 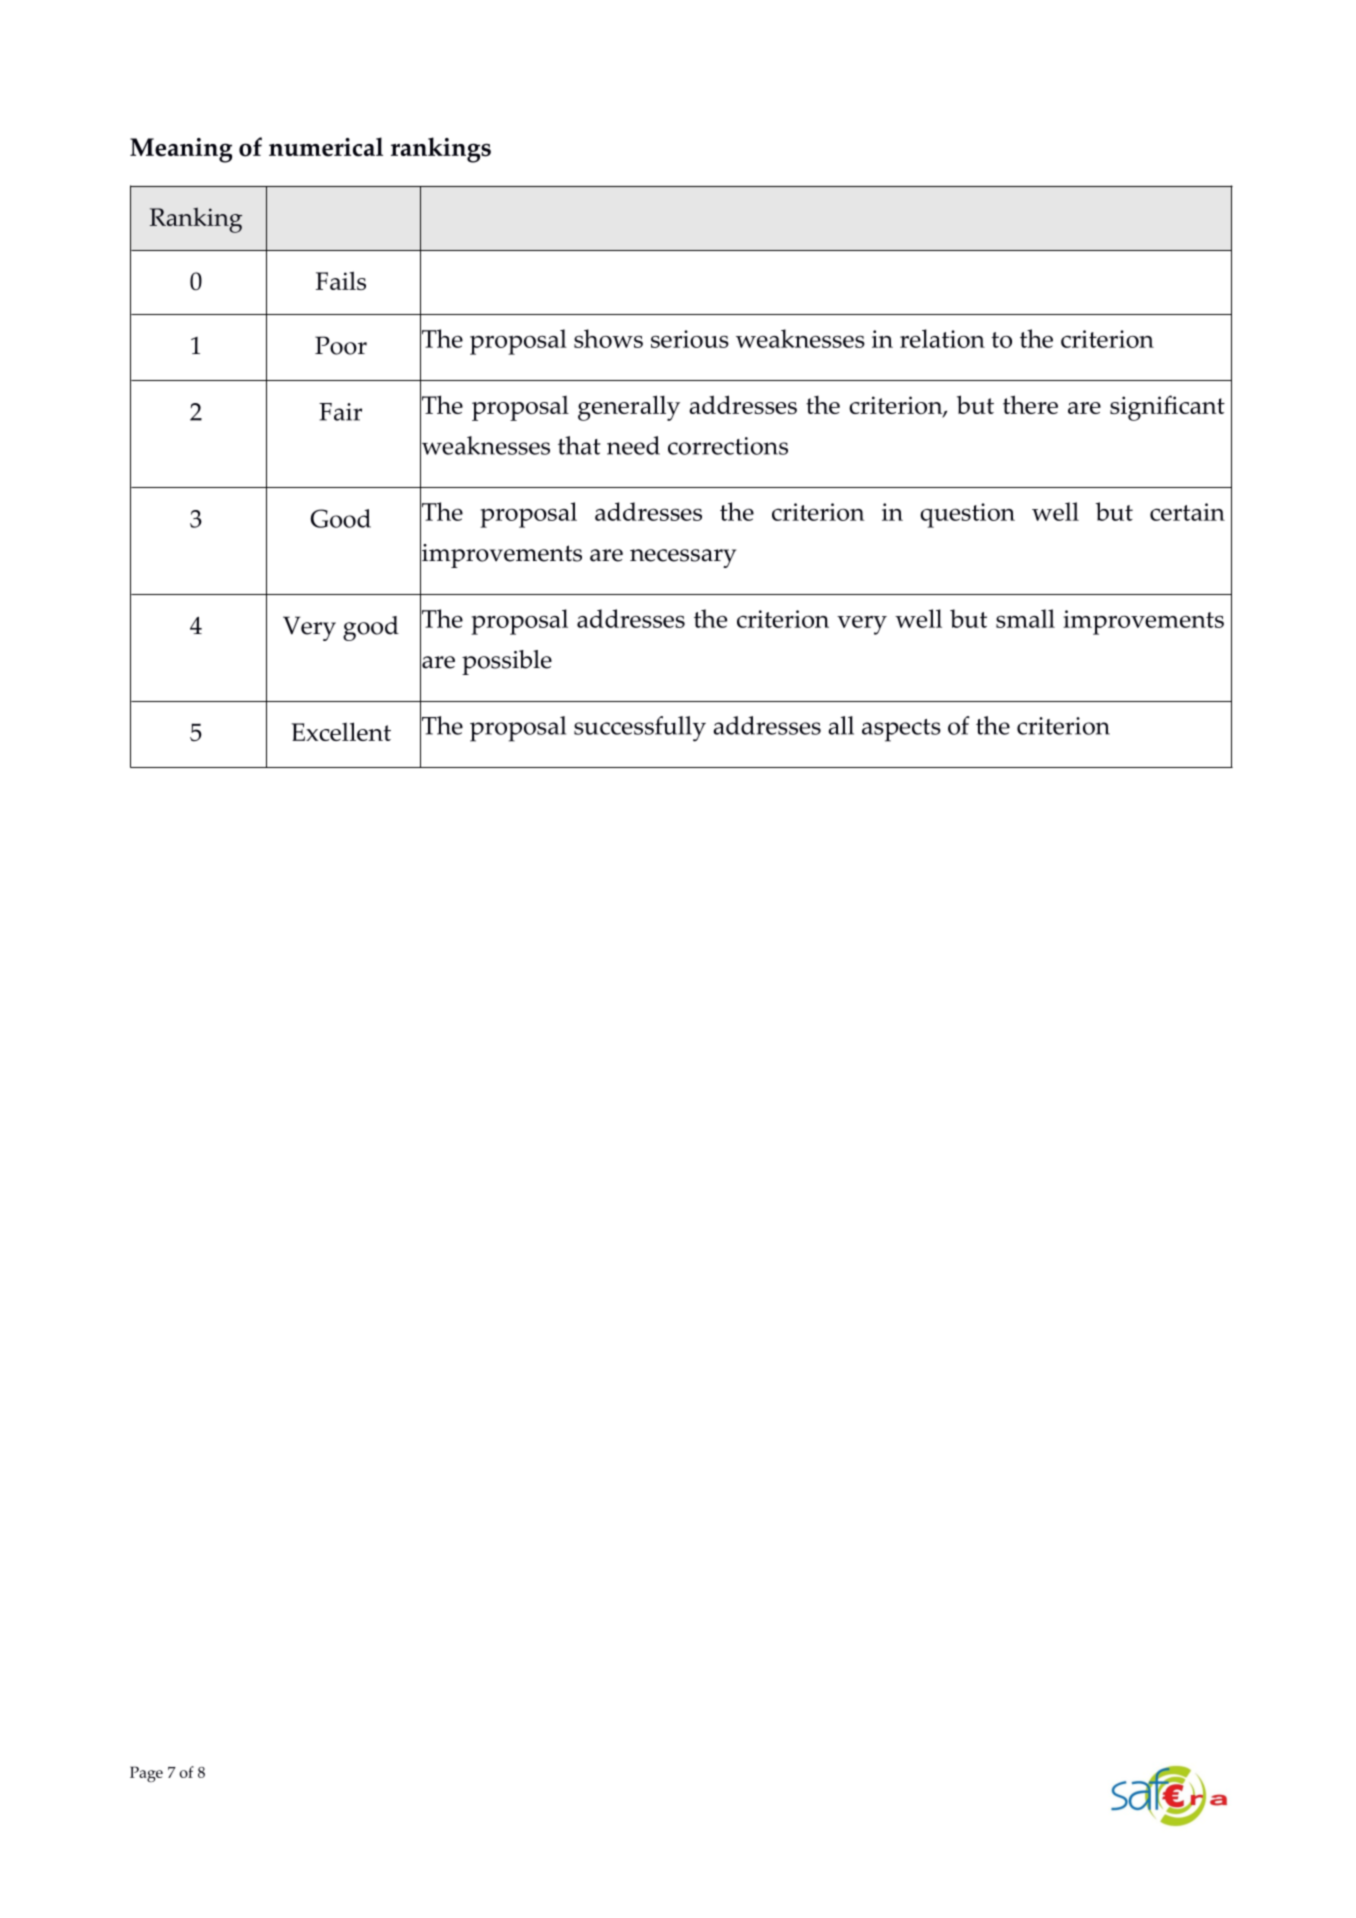 I want to click on possible, so click(x=507, y=662).
